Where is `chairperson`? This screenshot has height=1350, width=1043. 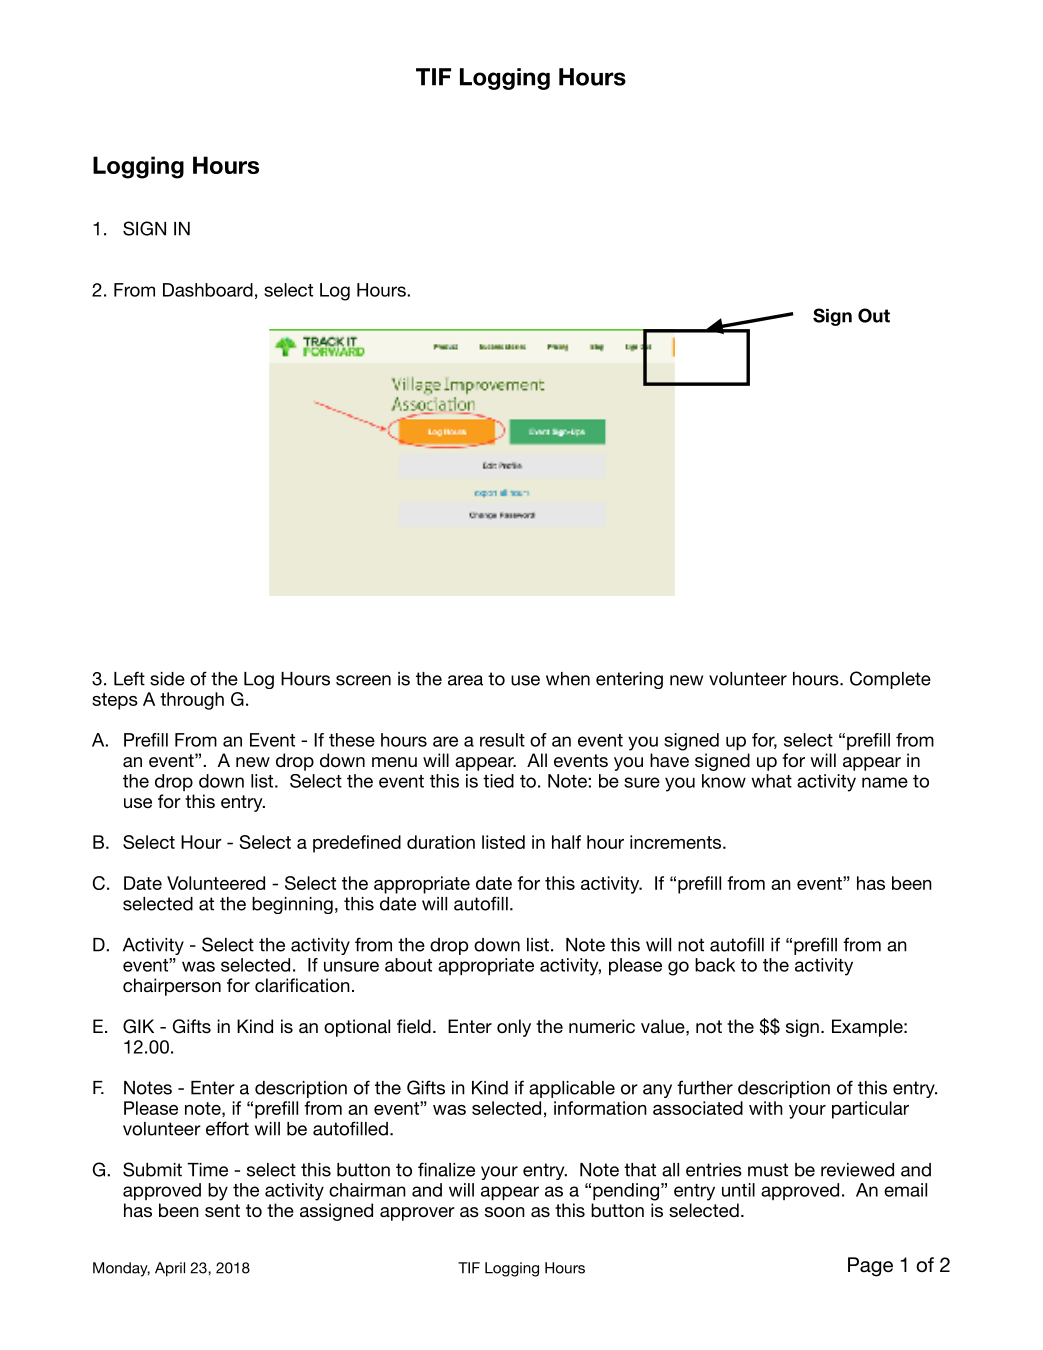
chairperson is located at coordinates (172, 987).
